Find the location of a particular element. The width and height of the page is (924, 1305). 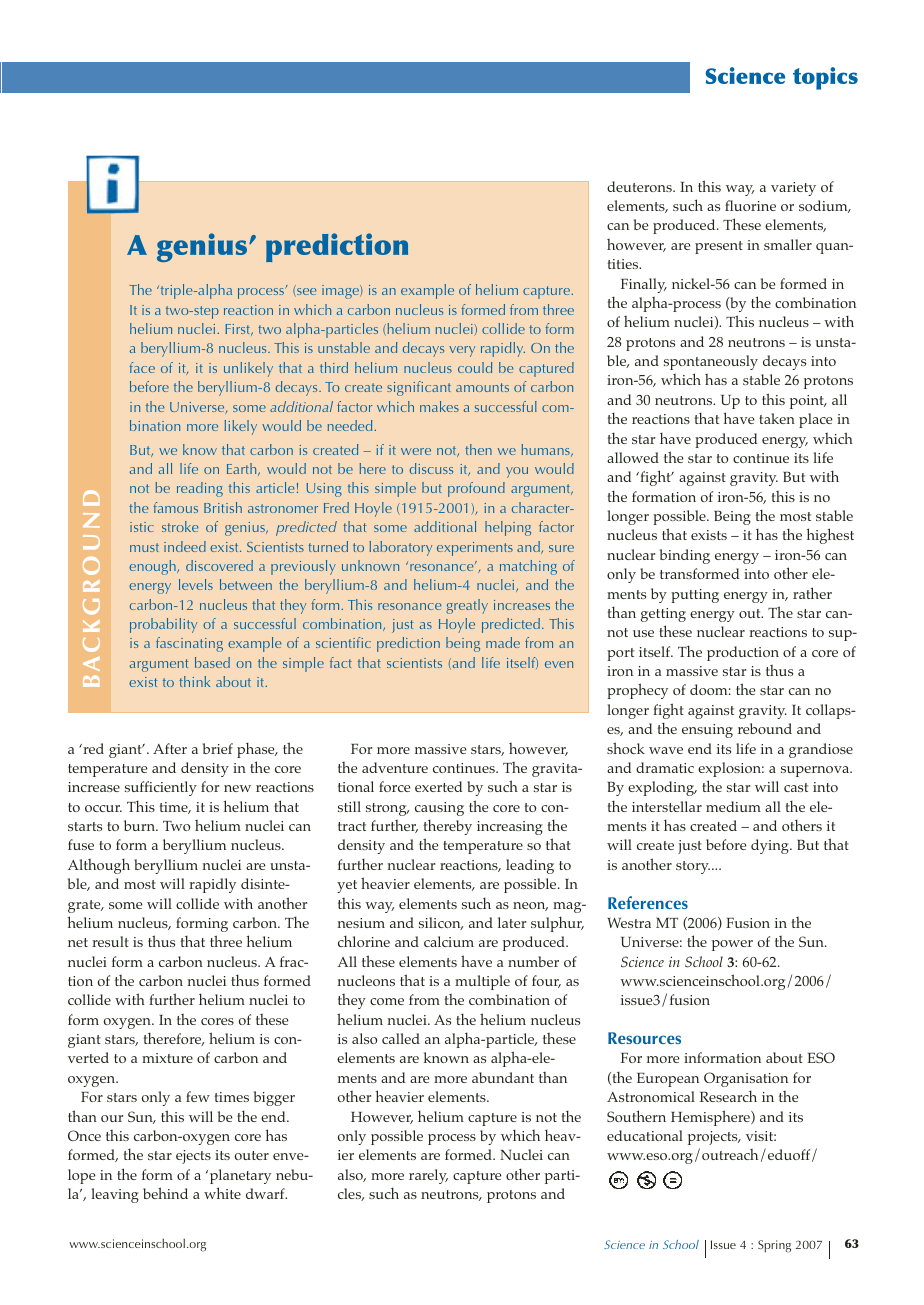

taken is located at coordinates (777, 418).
